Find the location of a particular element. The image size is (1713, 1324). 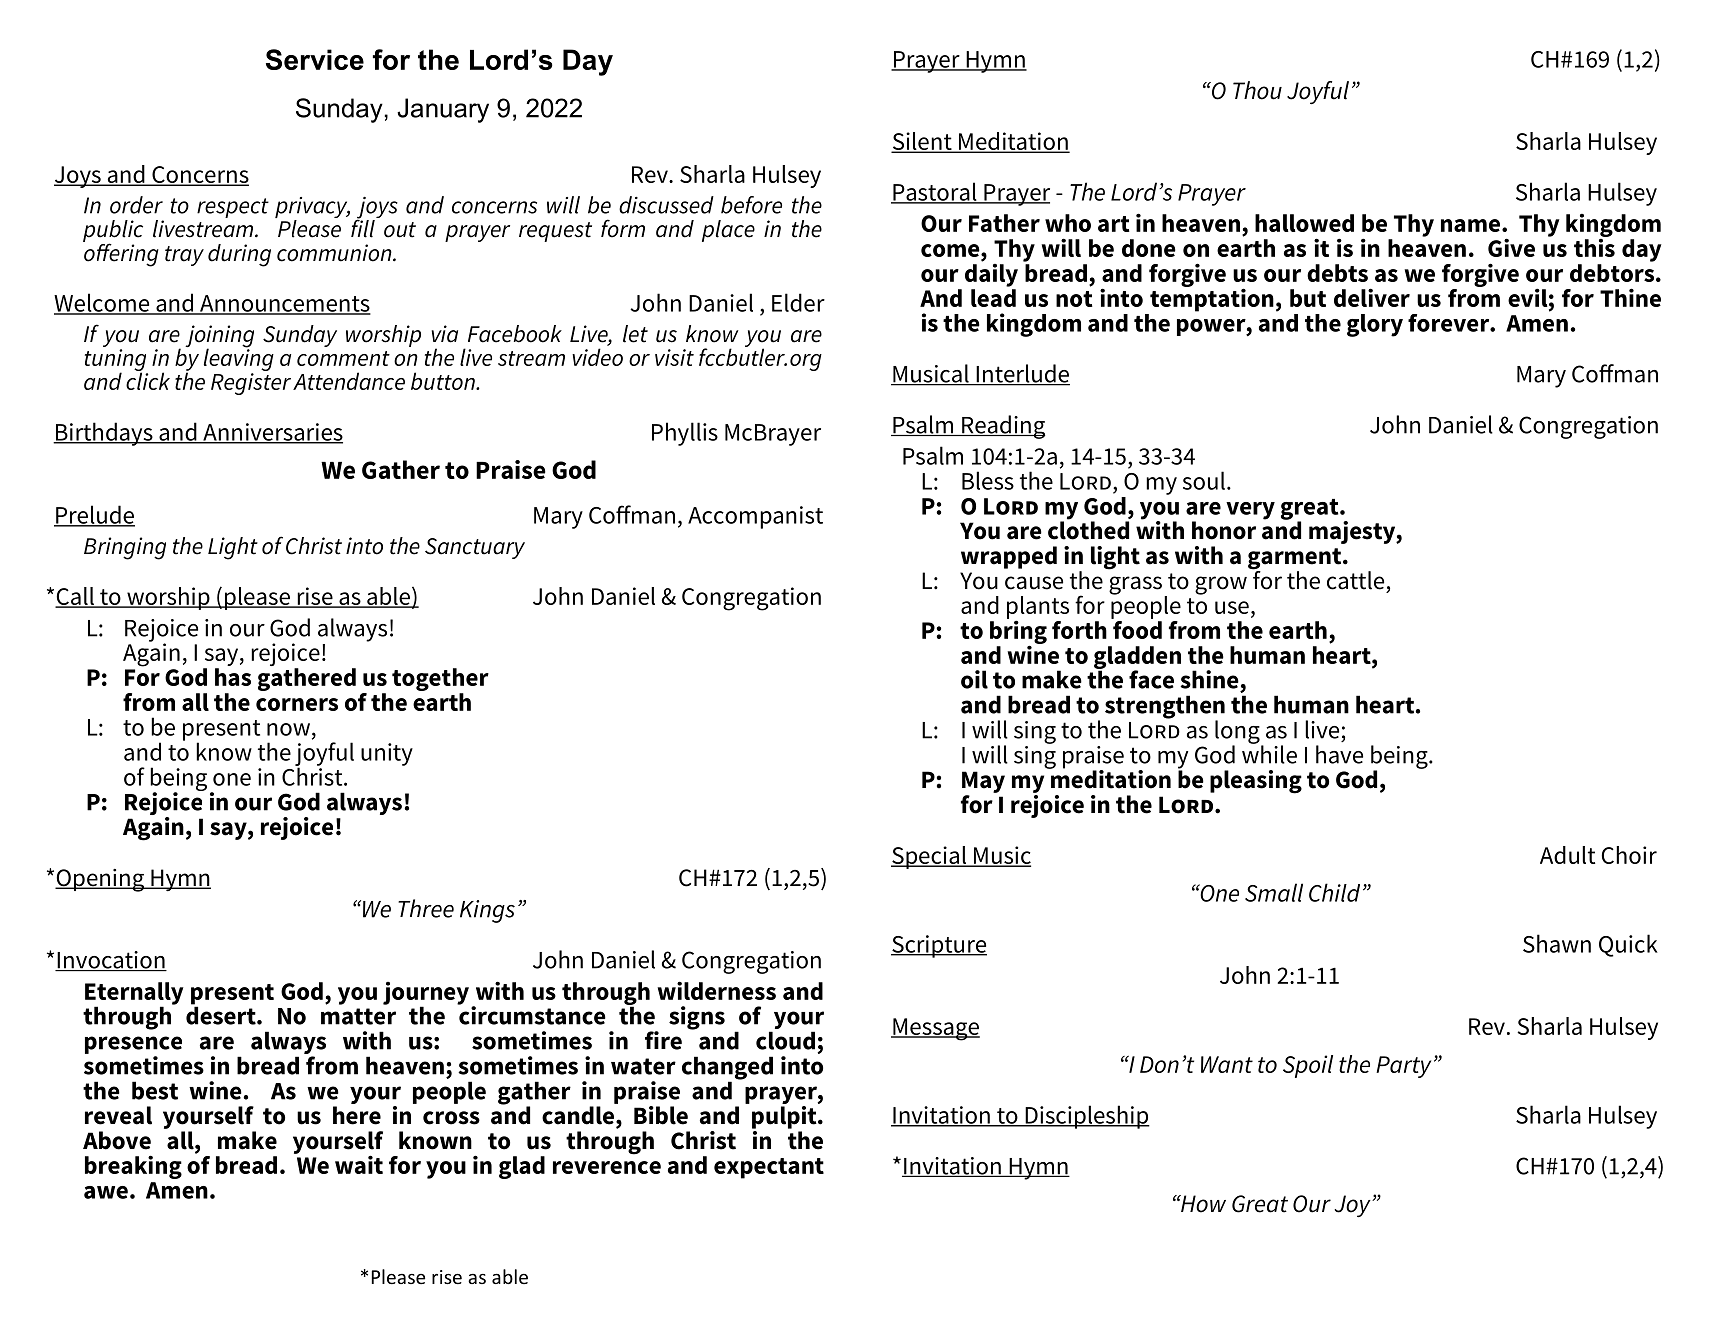

Thou is located at coordinates (1257, 90).
